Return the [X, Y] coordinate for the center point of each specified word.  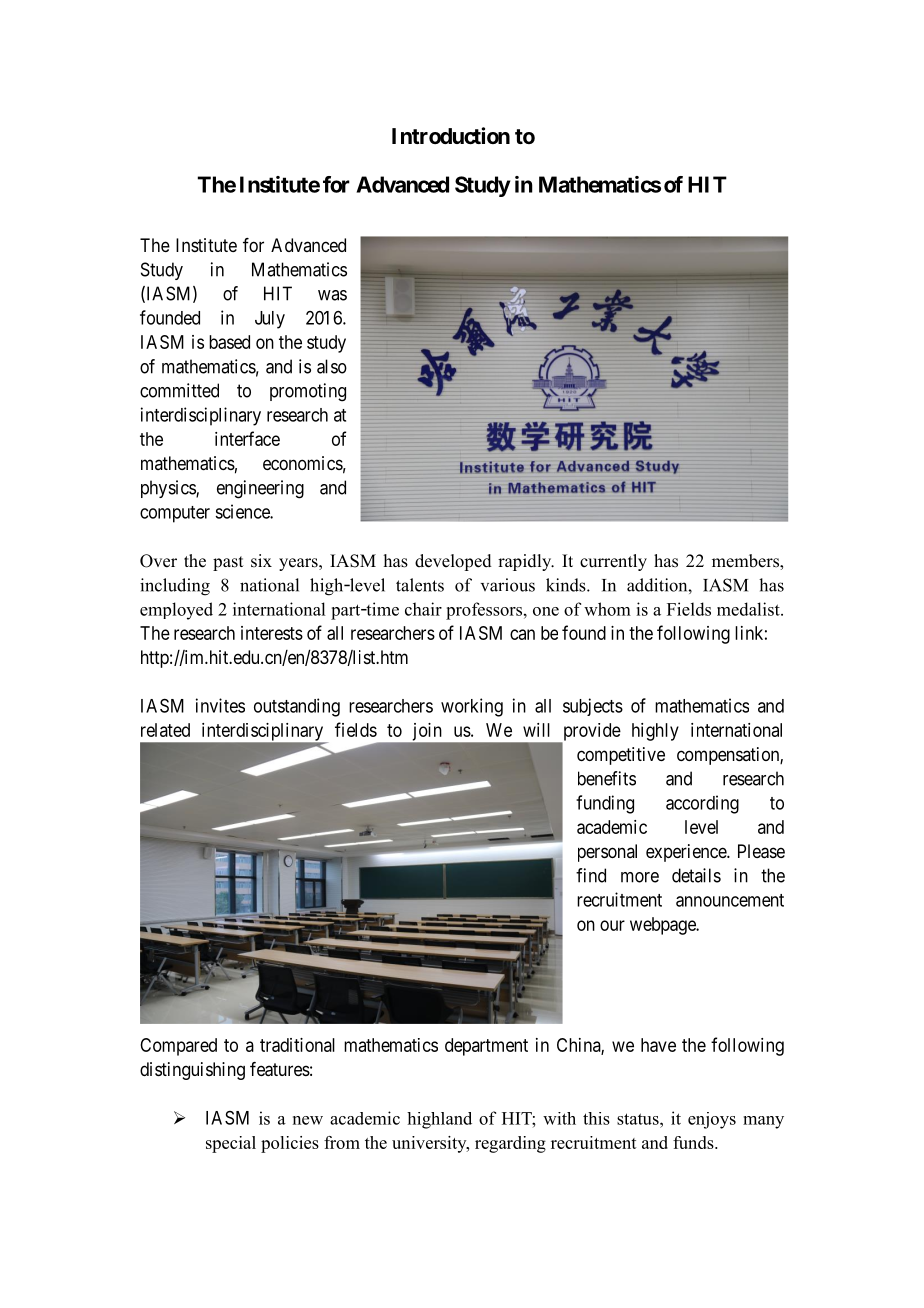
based [229, 342]
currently [613, 562]
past [228, 563]
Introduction [451, 136]
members [746, 562]
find [591, 875]
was [332, 295]
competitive [621, 756]
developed [453, 562]
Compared [178, 1047]
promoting [308, 392]
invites [220, 705]
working [472, 707]
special [231, 1144]
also [332, 366]
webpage [664, 926]
